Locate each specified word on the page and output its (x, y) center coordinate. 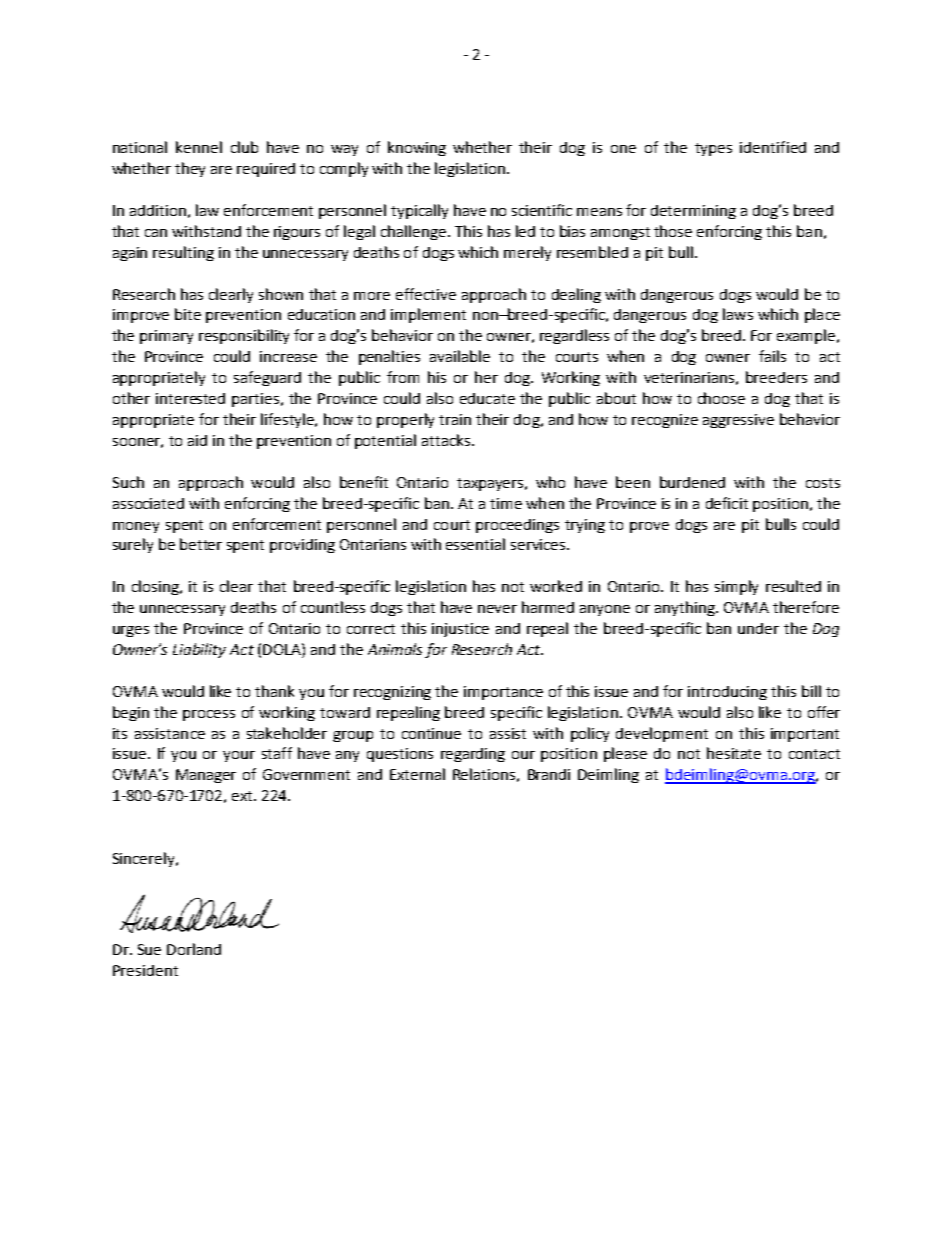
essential (475, 544)
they (190, 169)
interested (190, 398)
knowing (417, 148)
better (201, 544)
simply (736, 587)
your (239, 756)
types (713, 149)
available (460, 356)
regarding (473, 755)
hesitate (734, 753)
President (145, 970)
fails (772, 356)
